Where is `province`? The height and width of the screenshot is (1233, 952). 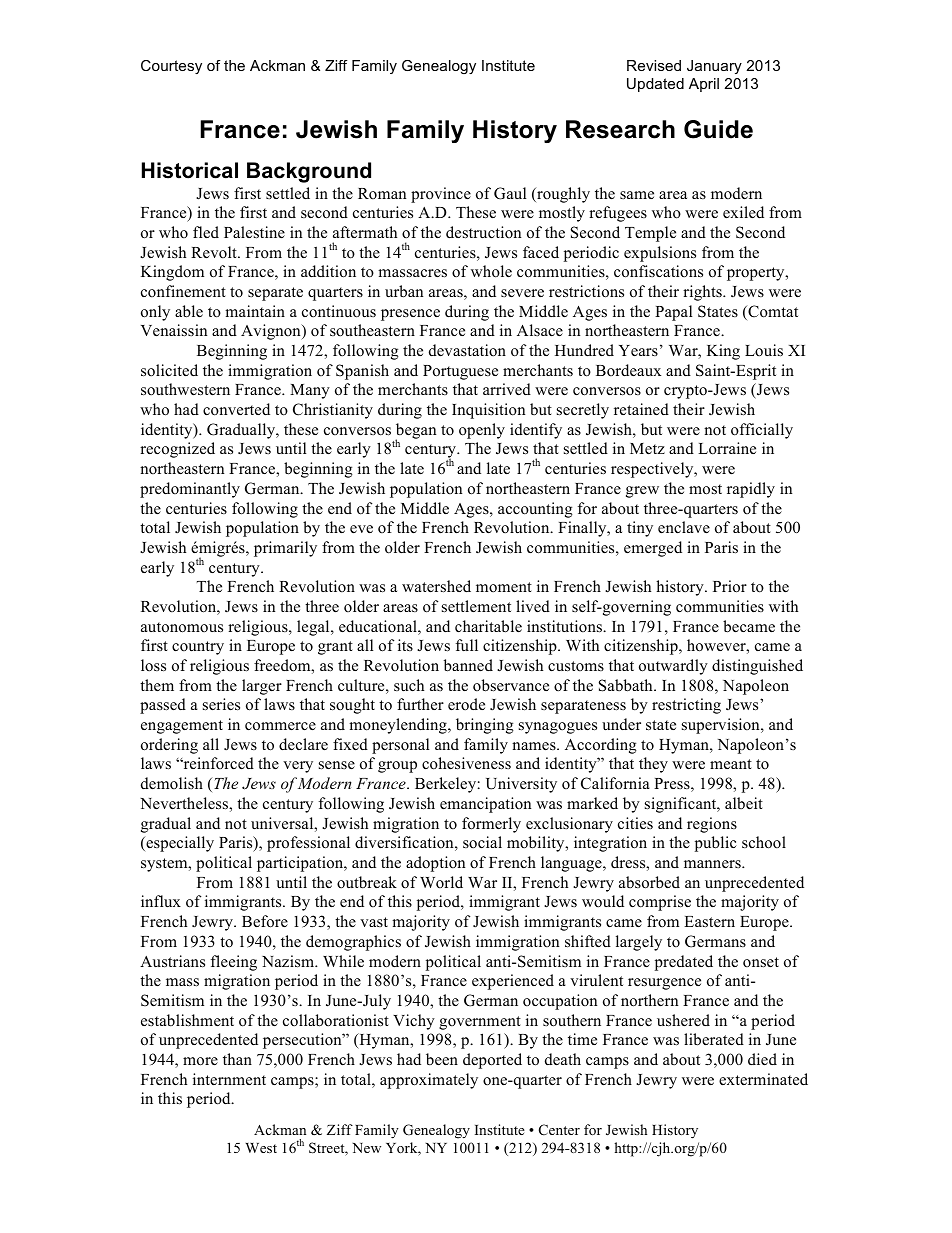 province is located at coordinates (441, 195).
